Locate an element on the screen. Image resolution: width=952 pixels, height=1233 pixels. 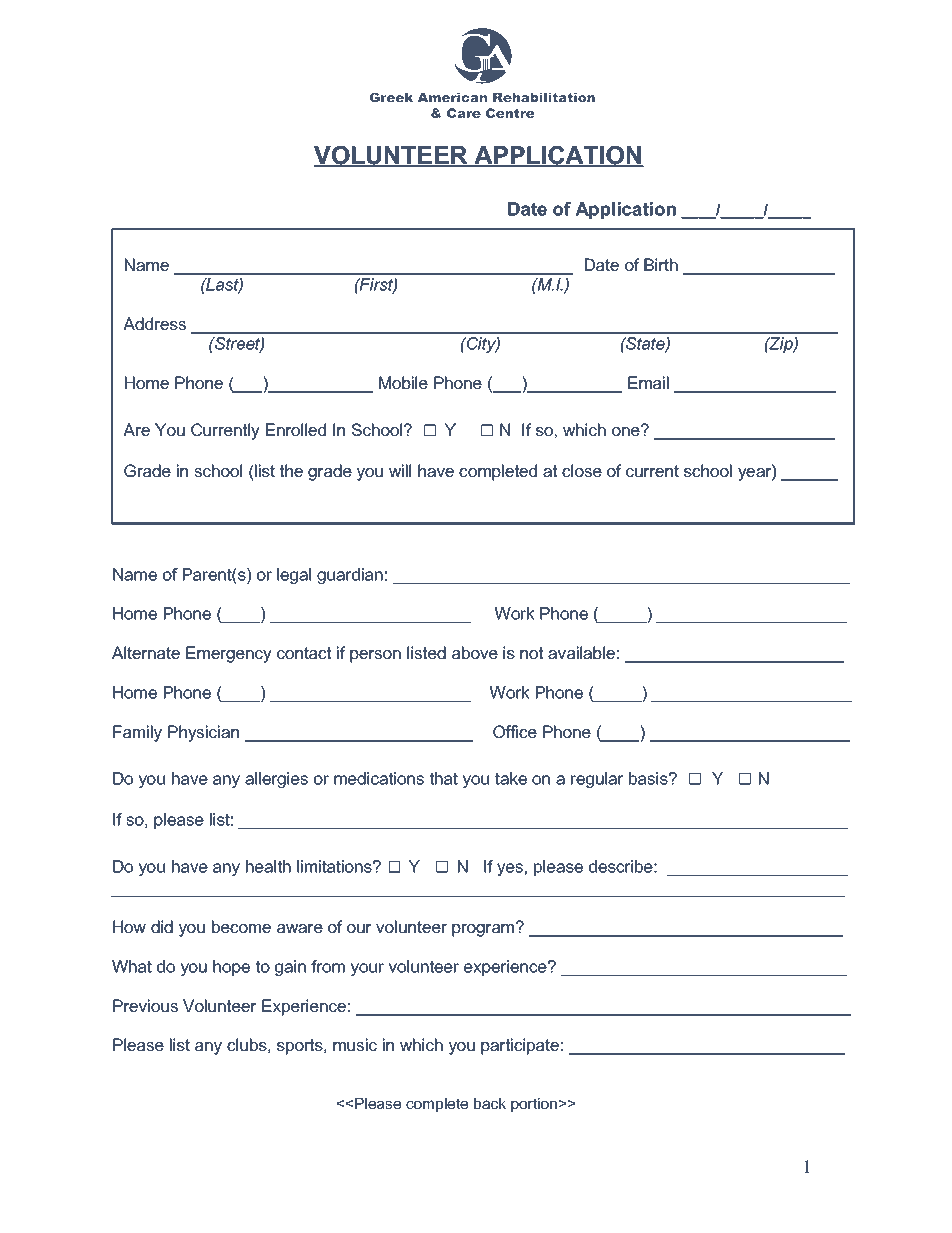
program is located at coordinates (483, 930).
